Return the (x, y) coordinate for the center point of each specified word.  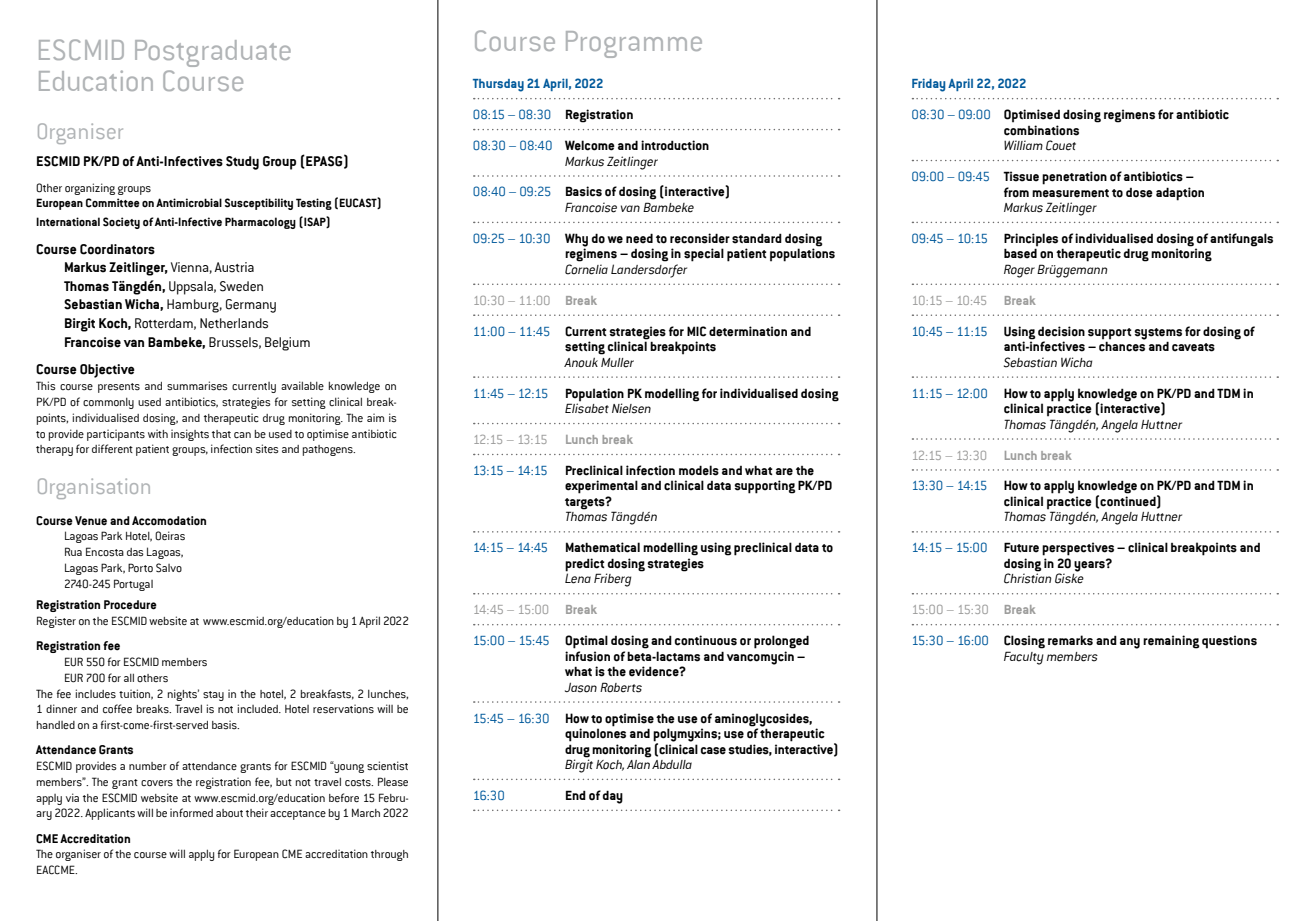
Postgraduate (213, 53)
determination (748, 331)
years (1090, 565)
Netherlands (234, 323)
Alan (638, 763)
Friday (928, 85)
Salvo (169, 568)
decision (1061, 331)
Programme (634, 44)
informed (191, 812)
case (713, 751)
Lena (578, 578)
